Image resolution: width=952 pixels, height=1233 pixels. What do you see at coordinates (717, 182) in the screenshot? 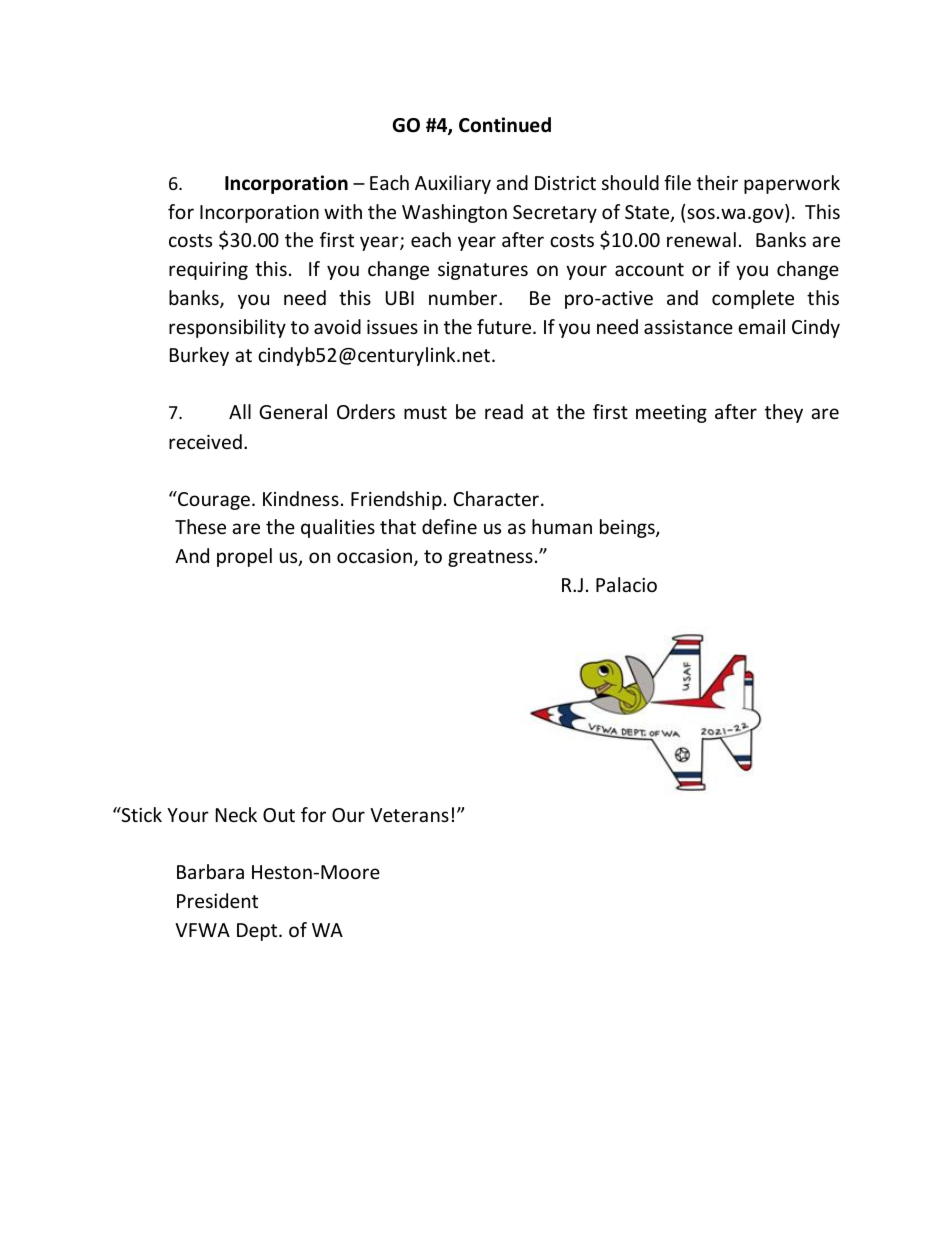
I see `their` at bounding box center [717, 182].
